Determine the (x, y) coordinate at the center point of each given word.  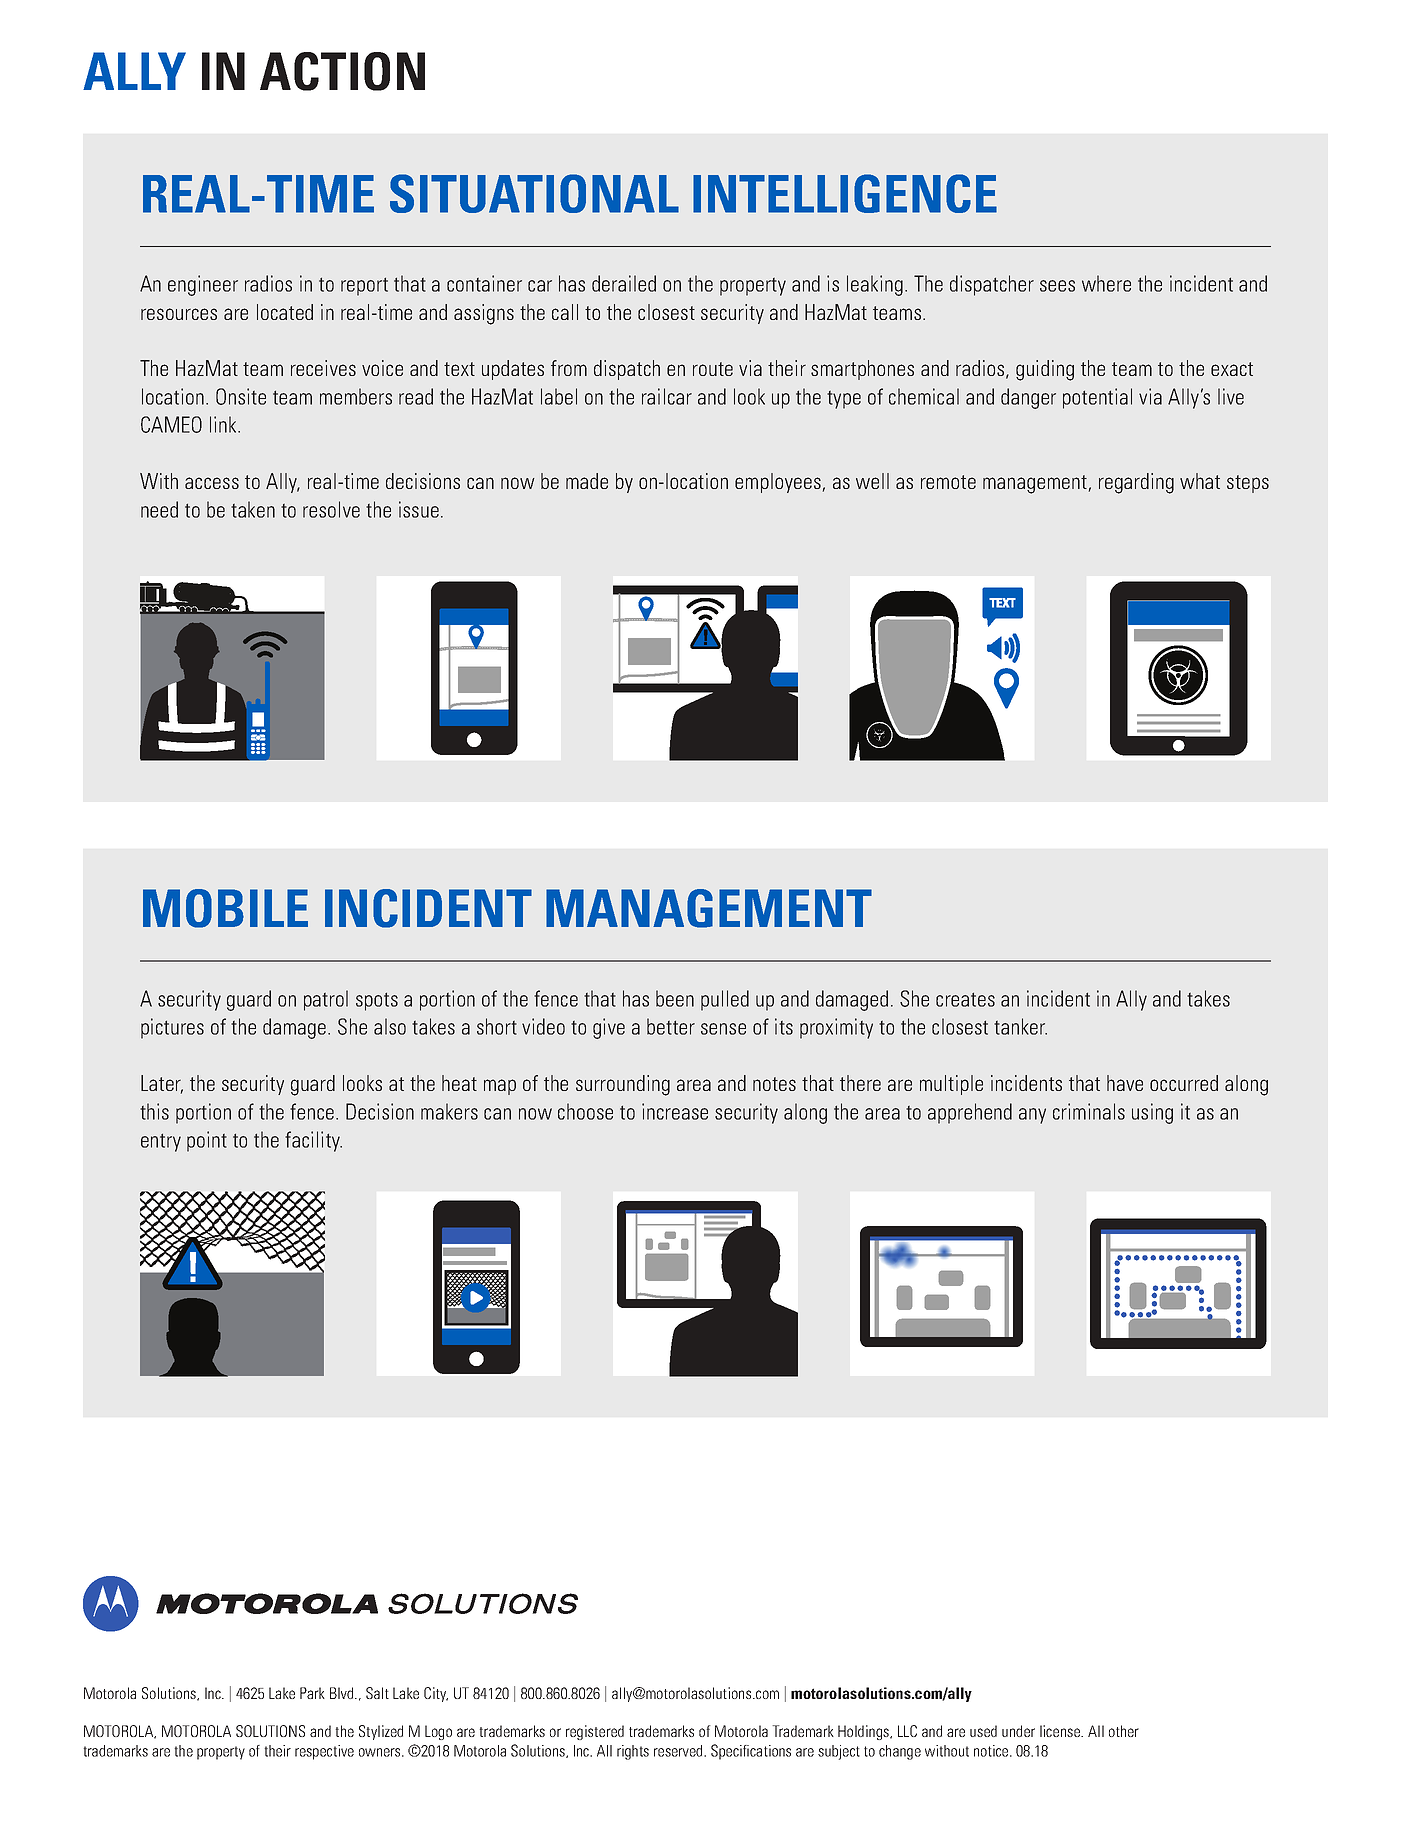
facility (313, 1141)
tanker (1020, 1026)
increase (675, 1111)
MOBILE (225, 908)
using (1152, 1113)
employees (778, 483)
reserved (679, 1751)
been (675, 998)
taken (253, 509)
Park (312, 1693)
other (1124, 1731)
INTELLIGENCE (845, 193)
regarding (1136, 483)
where (1106, 283)
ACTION (342, 71)
